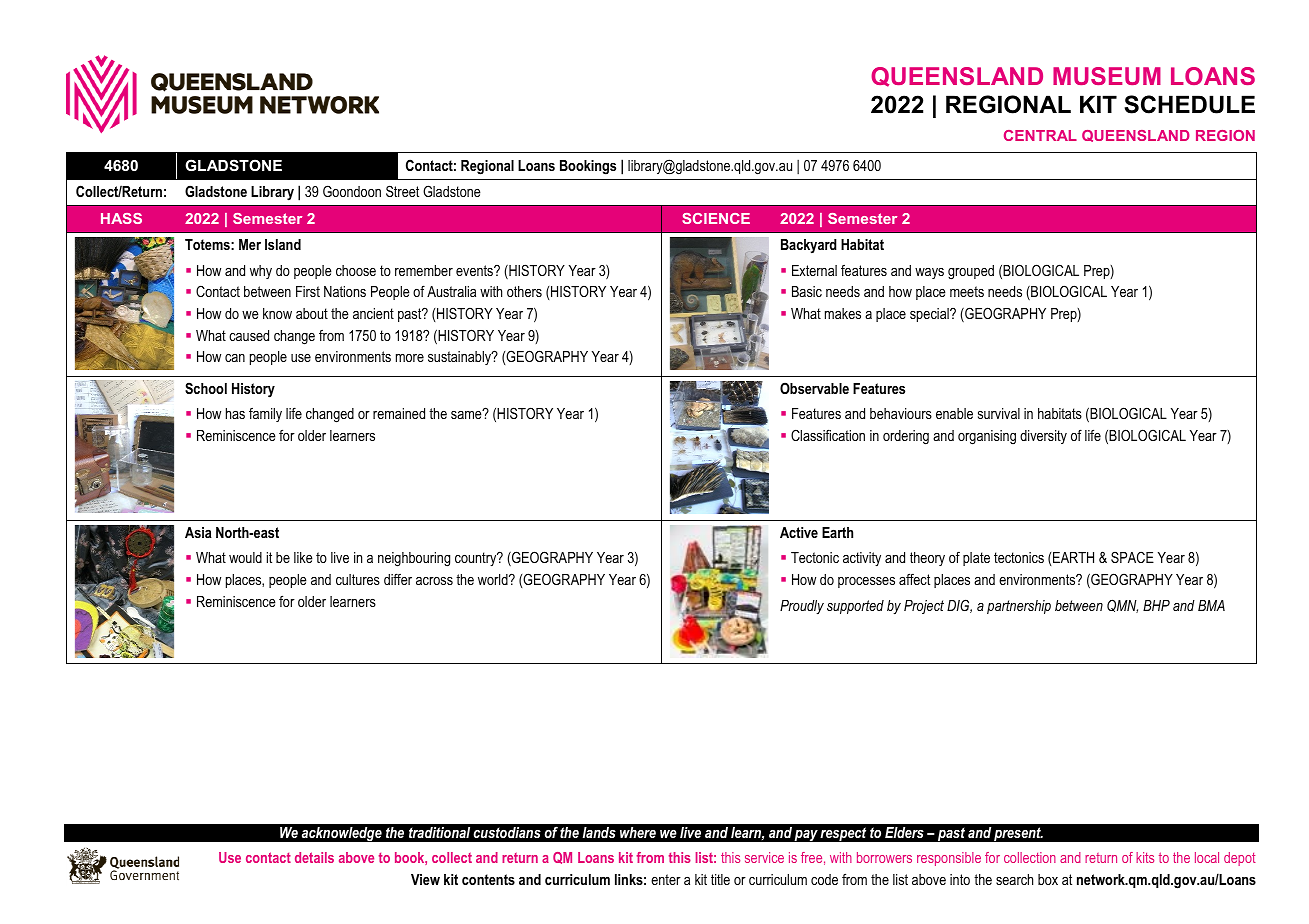 Image resolution: width=1309 pixels, height=924 pixels. What do you see at coordinates (802, 607) in the image?
I see `Proudly` at bounding box center [802, 607].
